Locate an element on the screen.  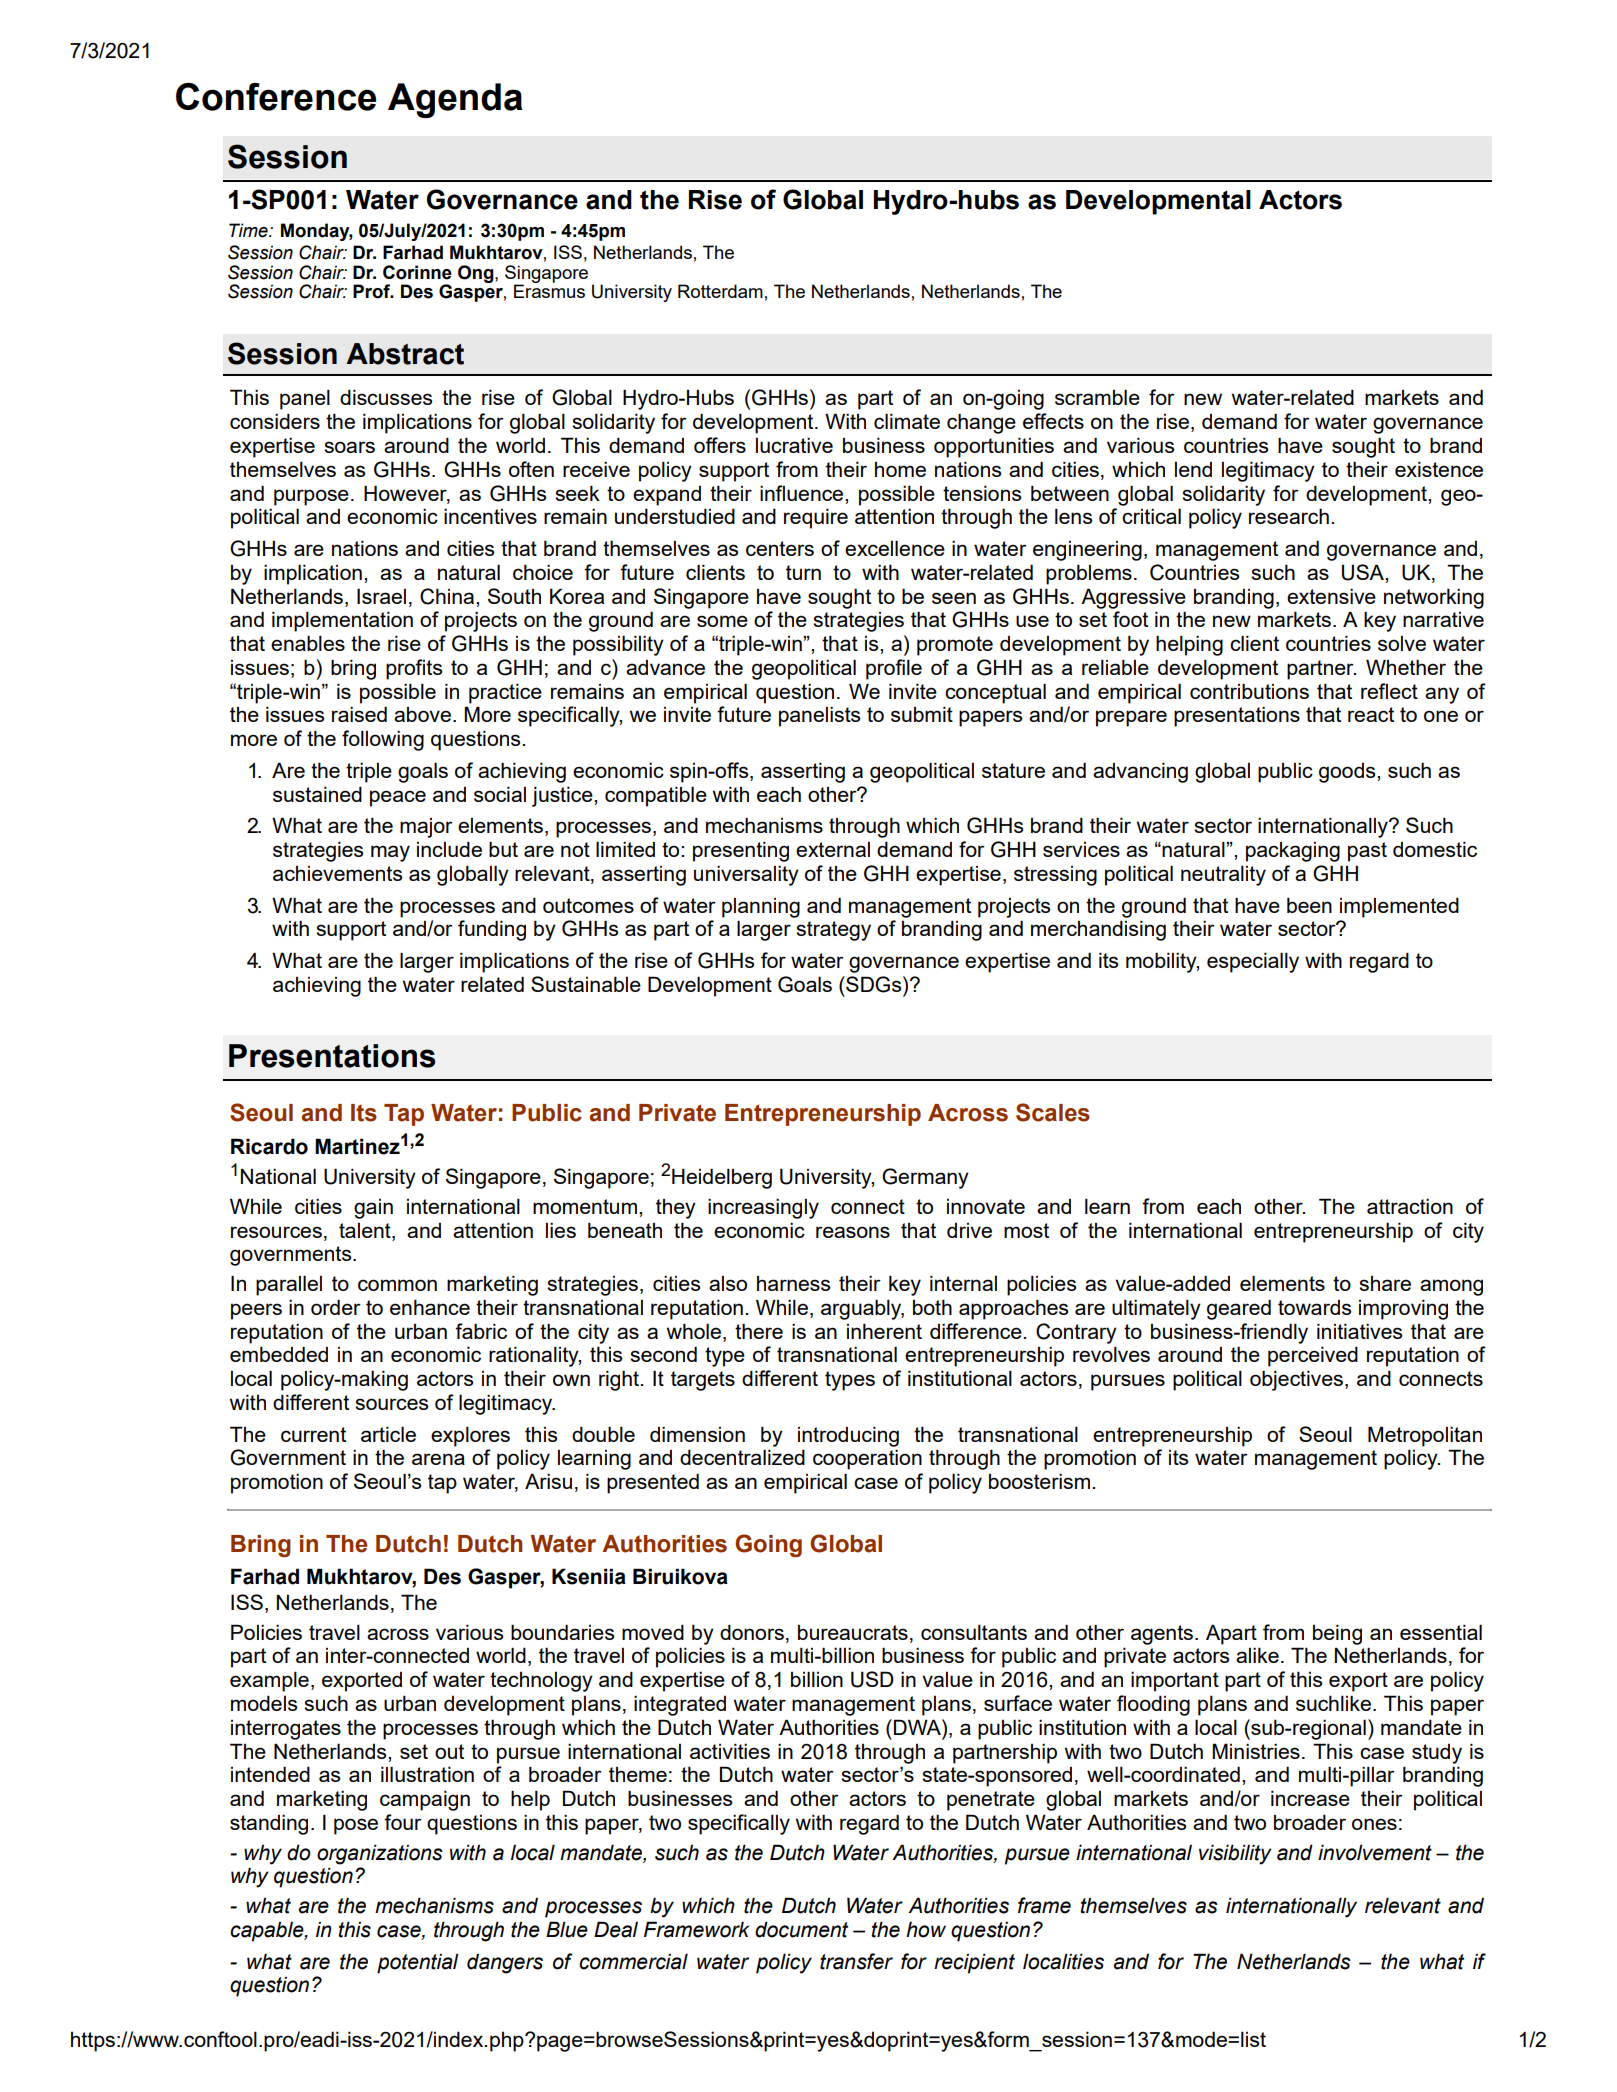
organizations is located at coordinates (380, 1854).
